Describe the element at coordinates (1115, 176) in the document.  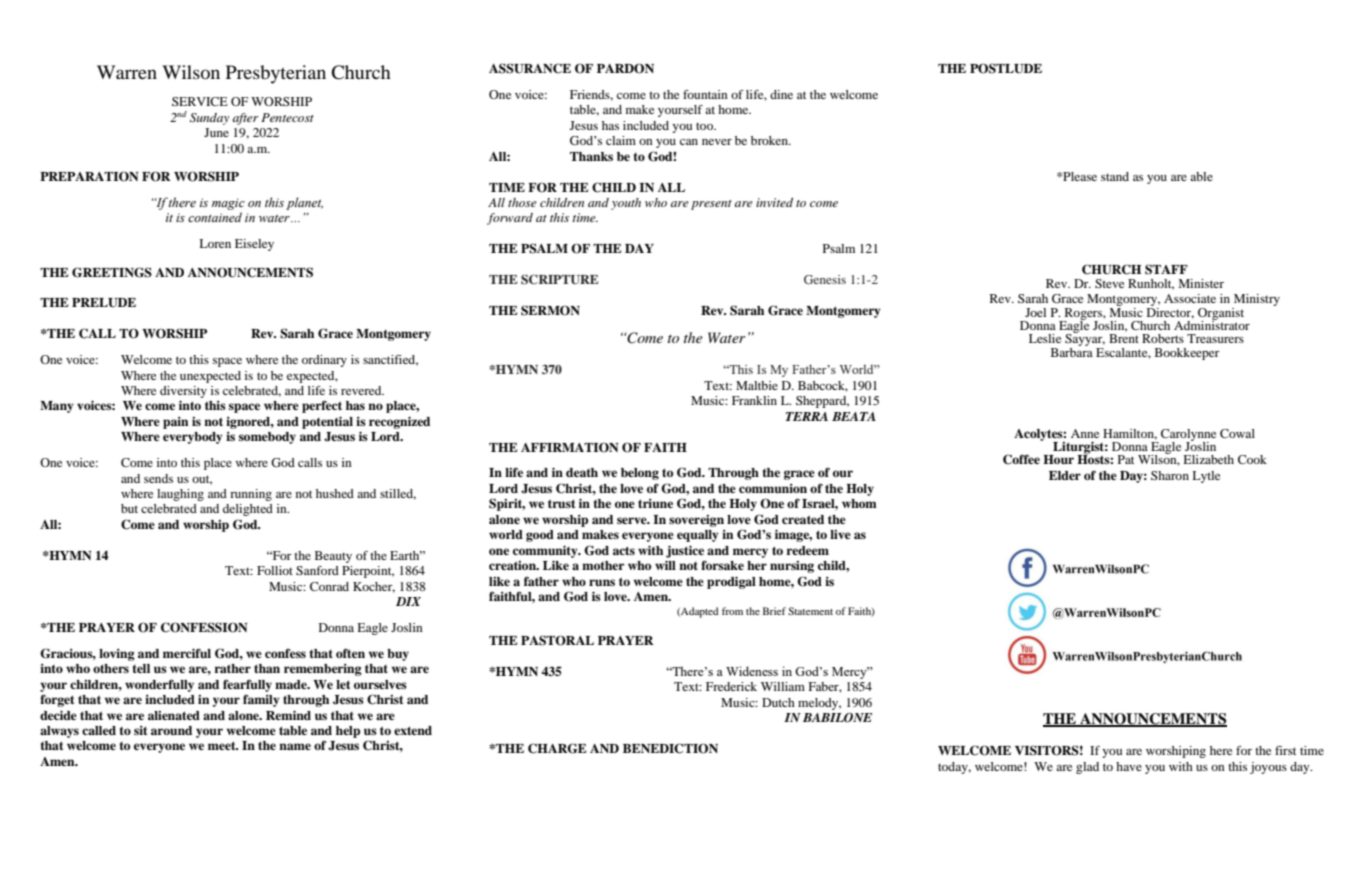
I see `stand` at that location.
